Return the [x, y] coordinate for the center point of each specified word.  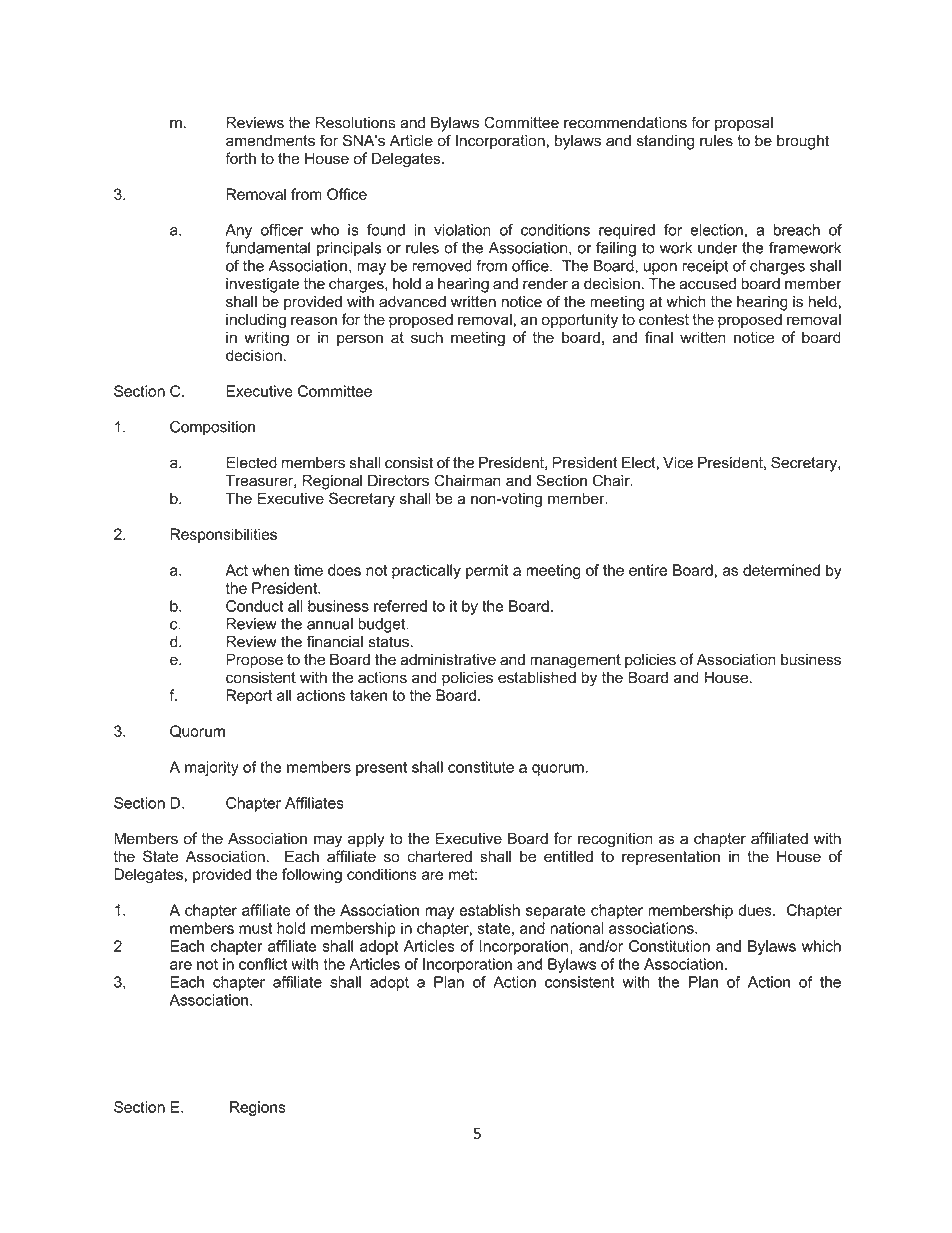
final [659, 337]
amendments [270, 141]
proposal [744, 124]
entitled [568, 856]
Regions [258, 1108]
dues [756, 910]
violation [462, 230]
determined [781, 570]
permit [487, 571]
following [312, 876]
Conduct [255, 606]
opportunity [580, 321]
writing [266, 339]
